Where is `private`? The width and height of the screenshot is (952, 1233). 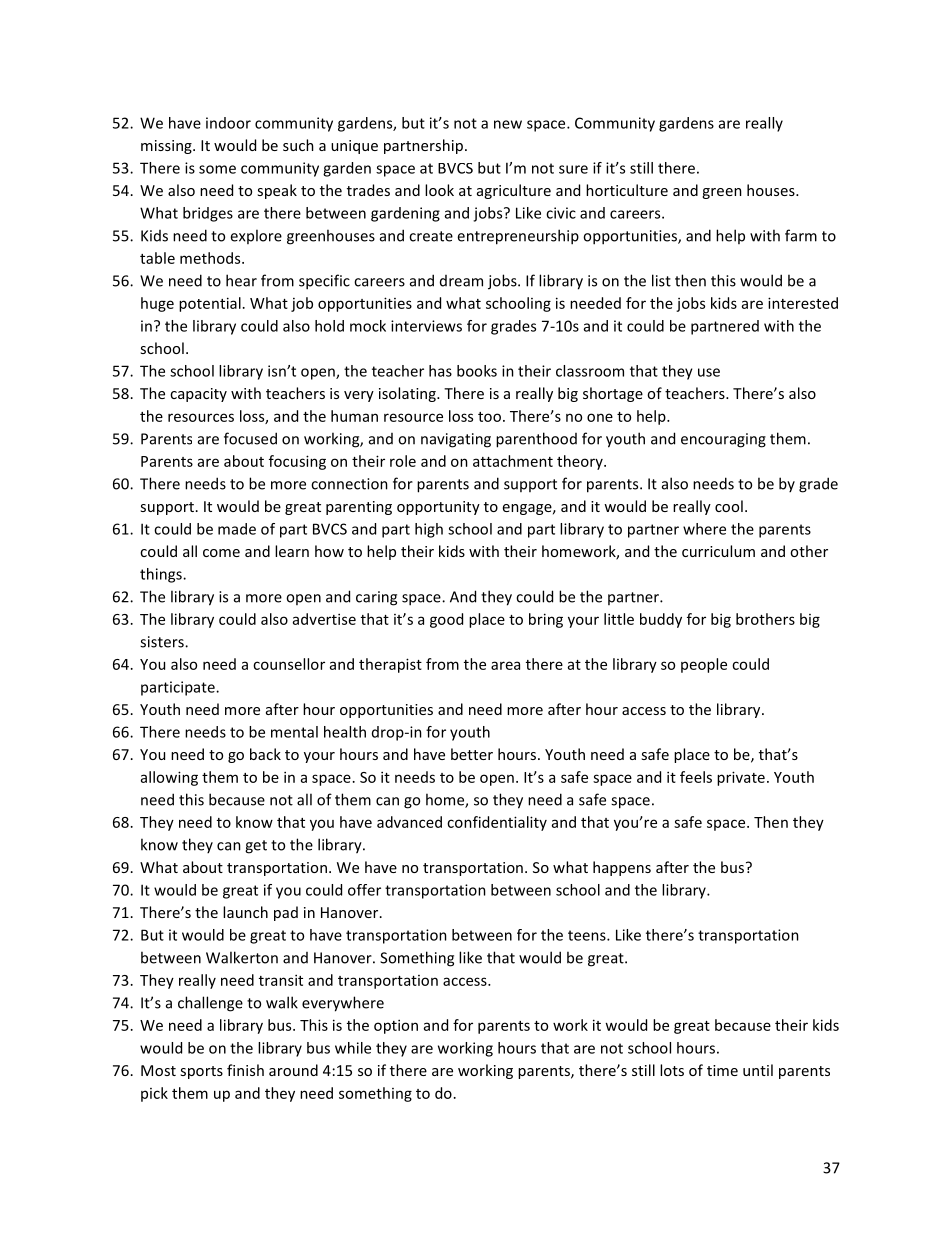 private is located at coordinates (741, 778).
